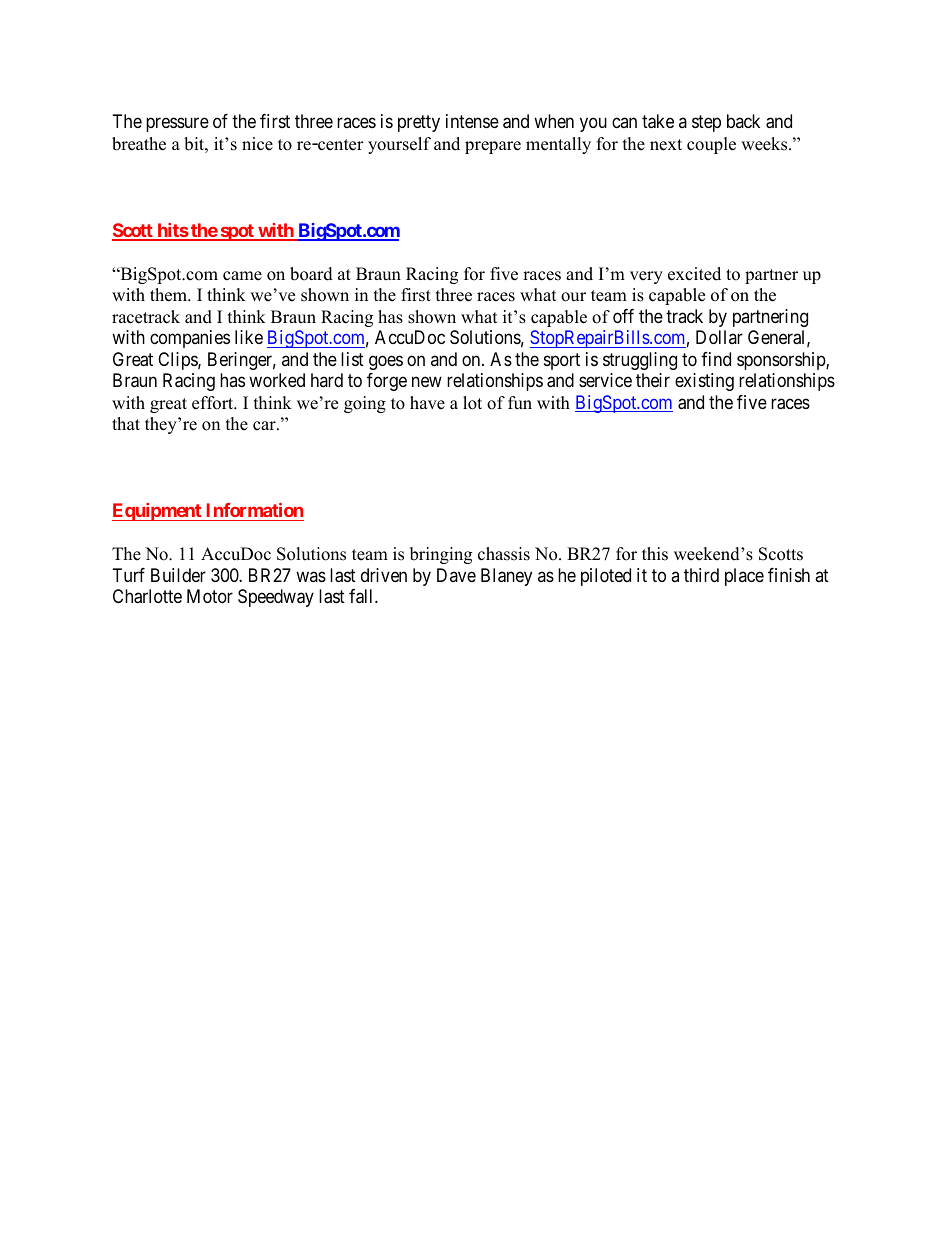 The image size is (952, 1233). I want to click on this, so click(655, 554).
